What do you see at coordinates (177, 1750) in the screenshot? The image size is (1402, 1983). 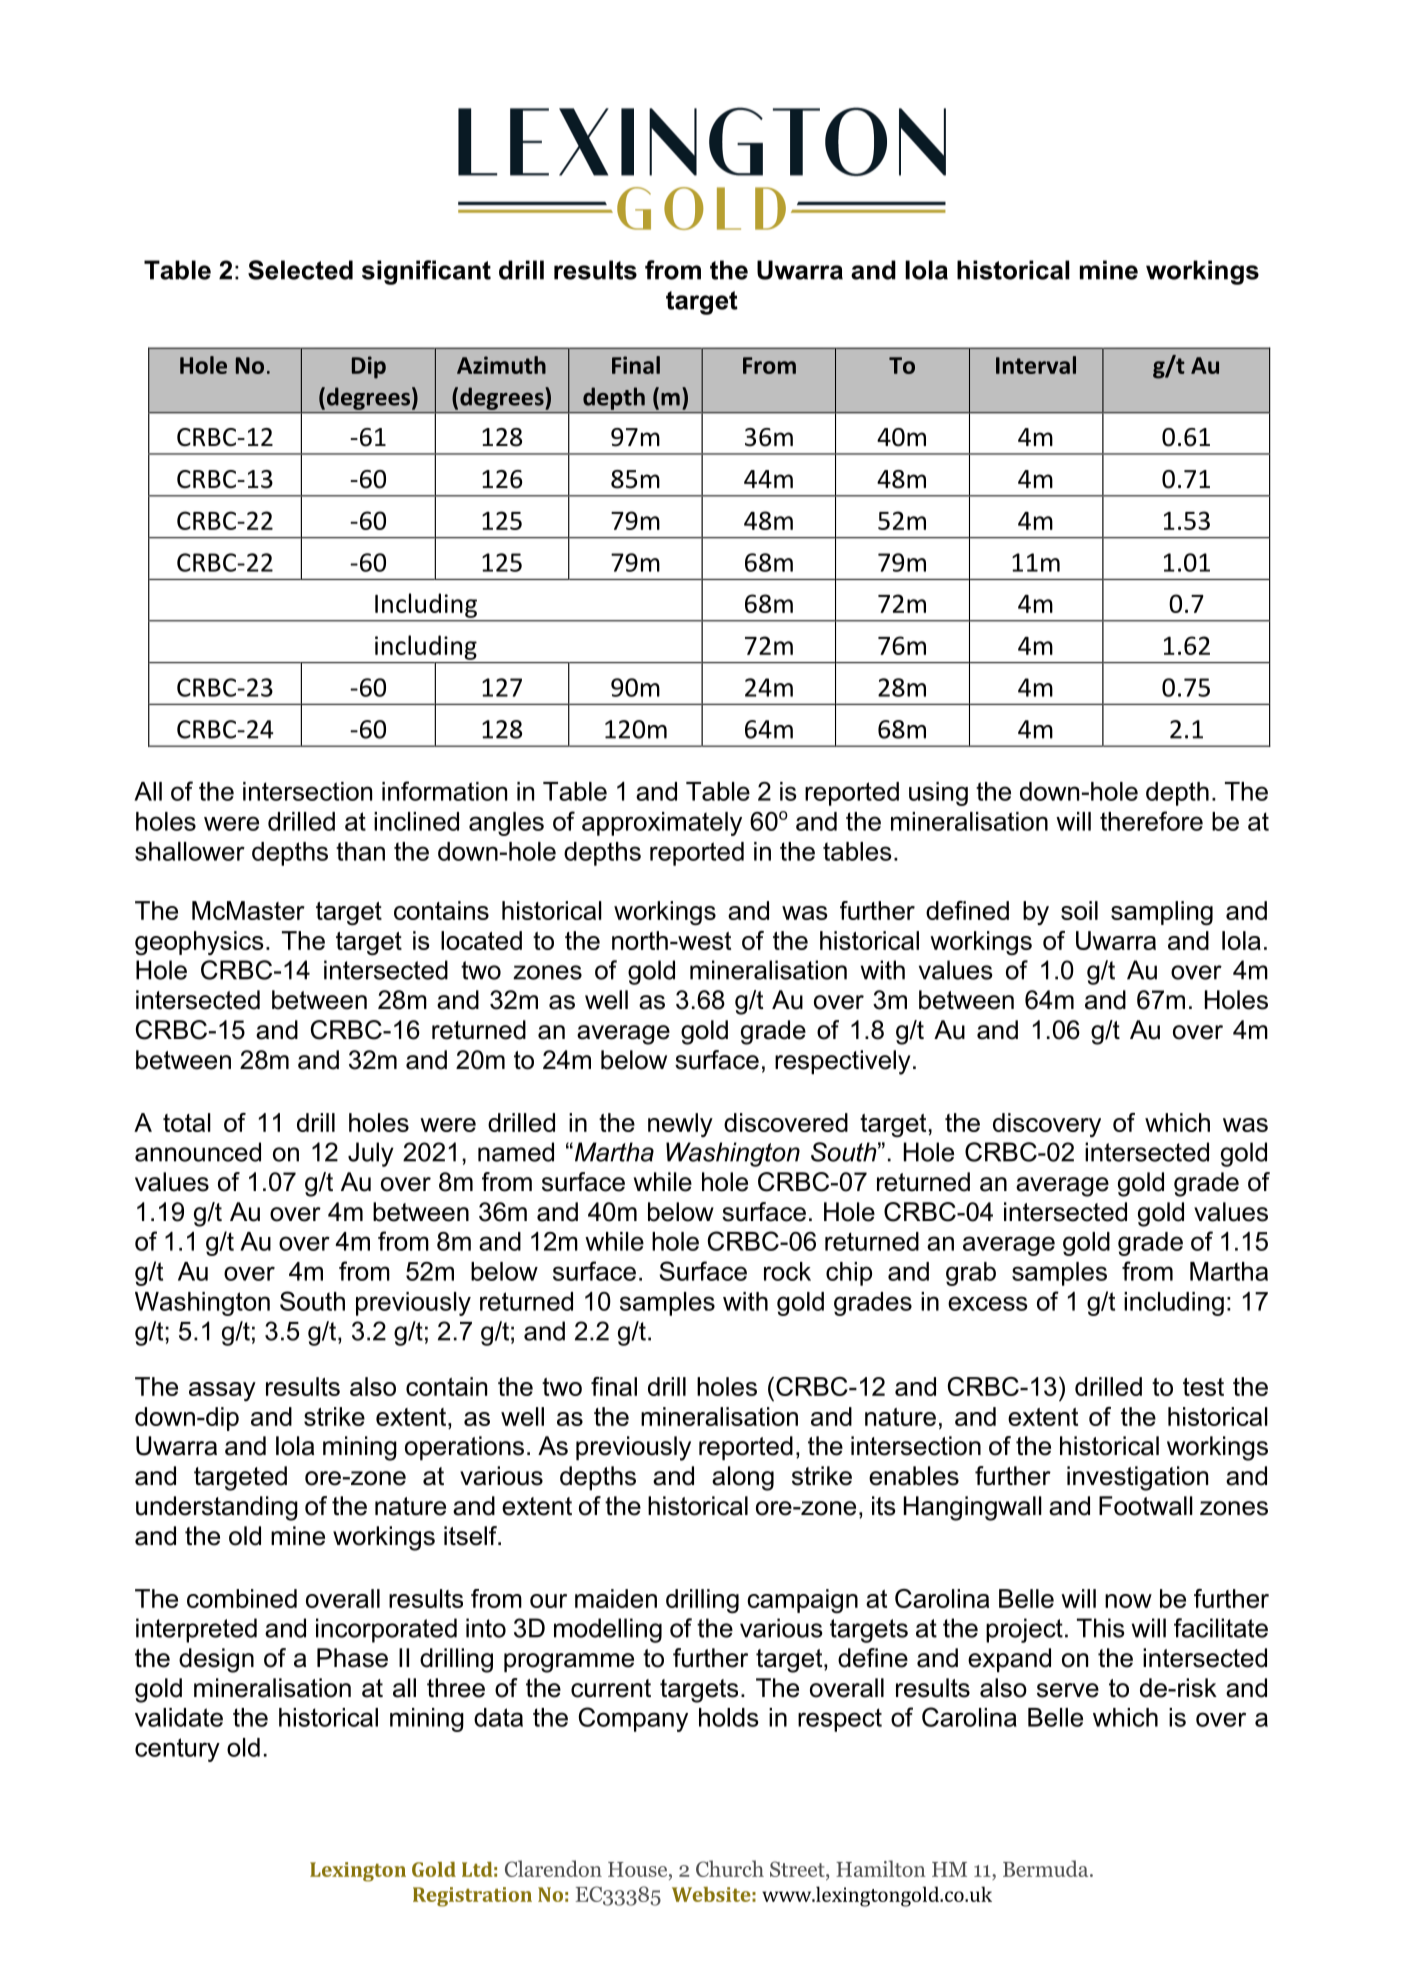 I see `century` at bounding box center [177, 1750].
